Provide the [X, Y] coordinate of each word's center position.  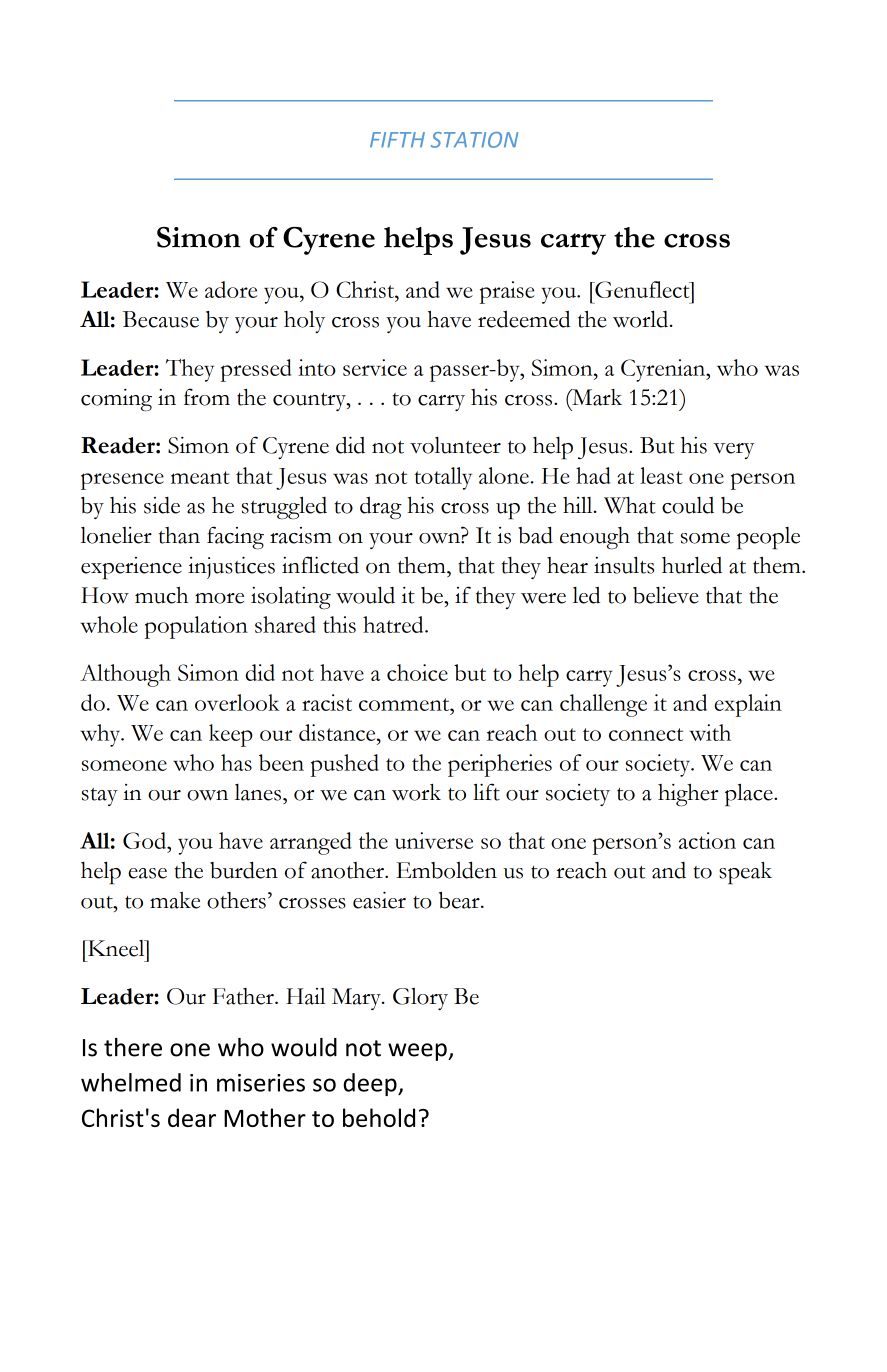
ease [147, 873]
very [733, 451]
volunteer [455, 445]
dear [192, 1117]
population [196, 627]
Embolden [446, 870]
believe [666, 595]
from [207, 397]
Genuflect [642, 289]
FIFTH [397, 140]
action [707, 840]
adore [231, 289]
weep [418, 1052]
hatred [394, 624]
